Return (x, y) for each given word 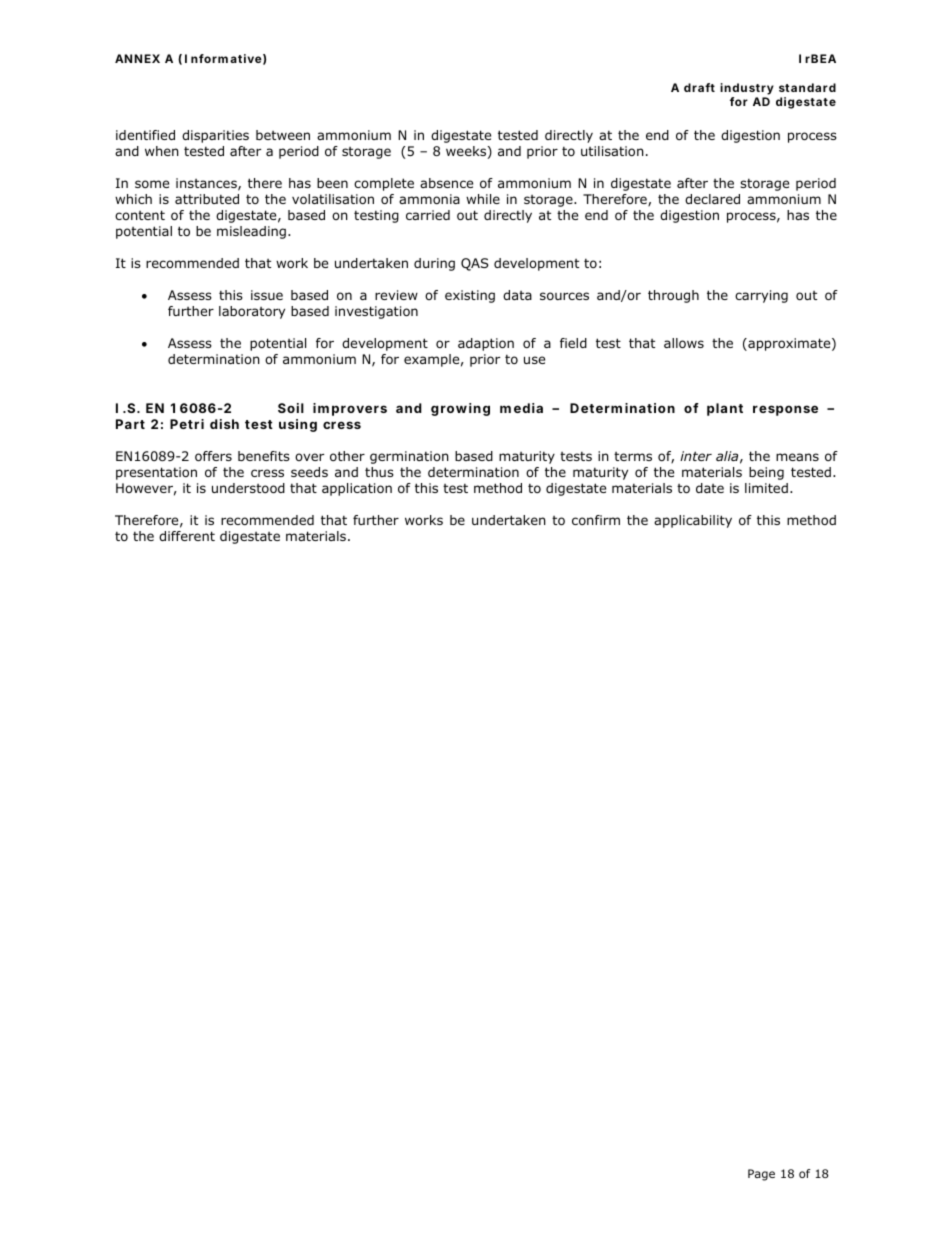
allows (684, 343)
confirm (596, 520)
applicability (693, 521)
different (187, 536)
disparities (215, 136)
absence (446, 183)
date (710, 488)
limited (766, 488)
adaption (486, 344)
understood (248, 488)
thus (379, 472)
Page (761, 1175)
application (357, 489)
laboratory (252, 312)
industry (747, 89)
